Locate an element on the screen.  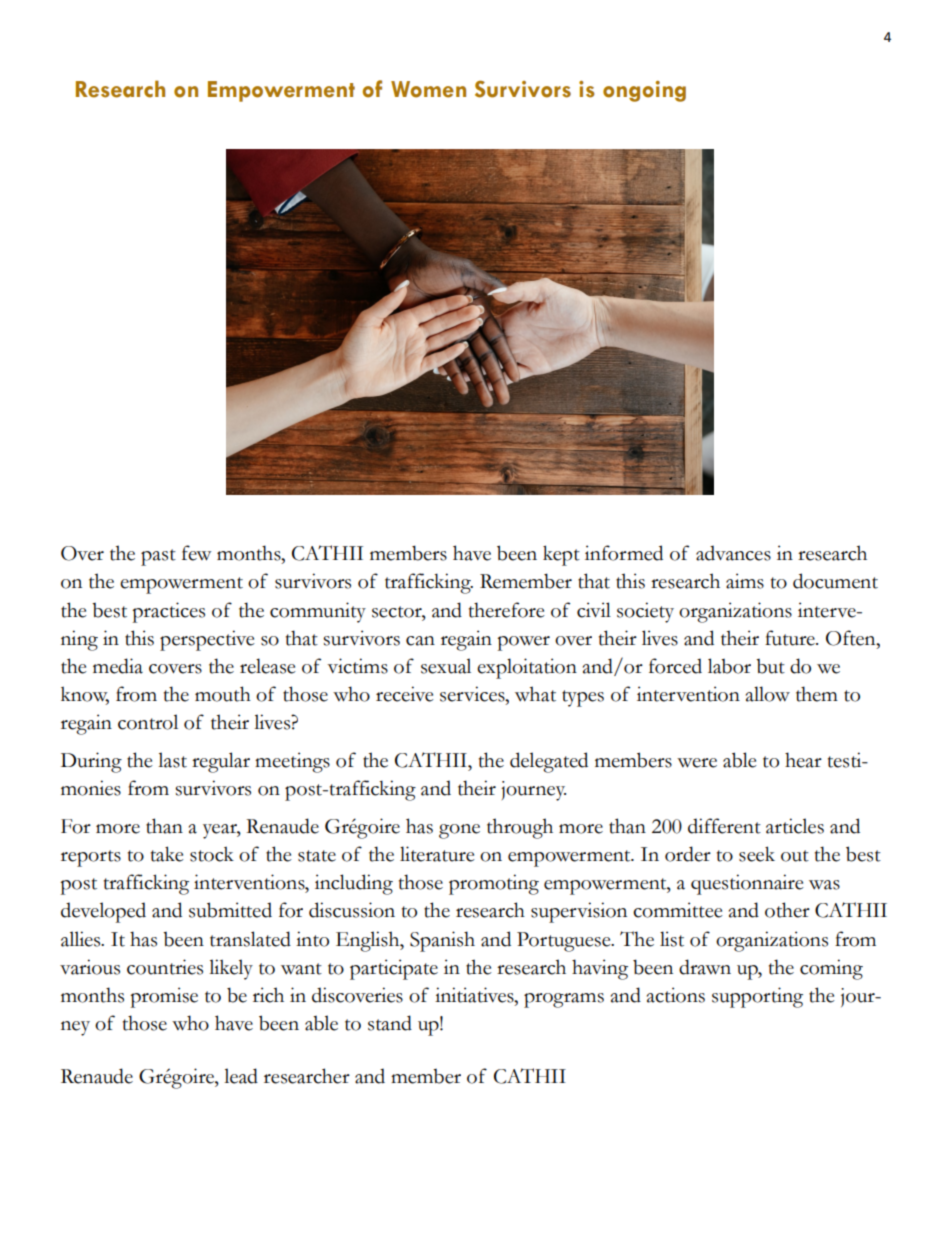
few is located at coordinates (196, 553).
